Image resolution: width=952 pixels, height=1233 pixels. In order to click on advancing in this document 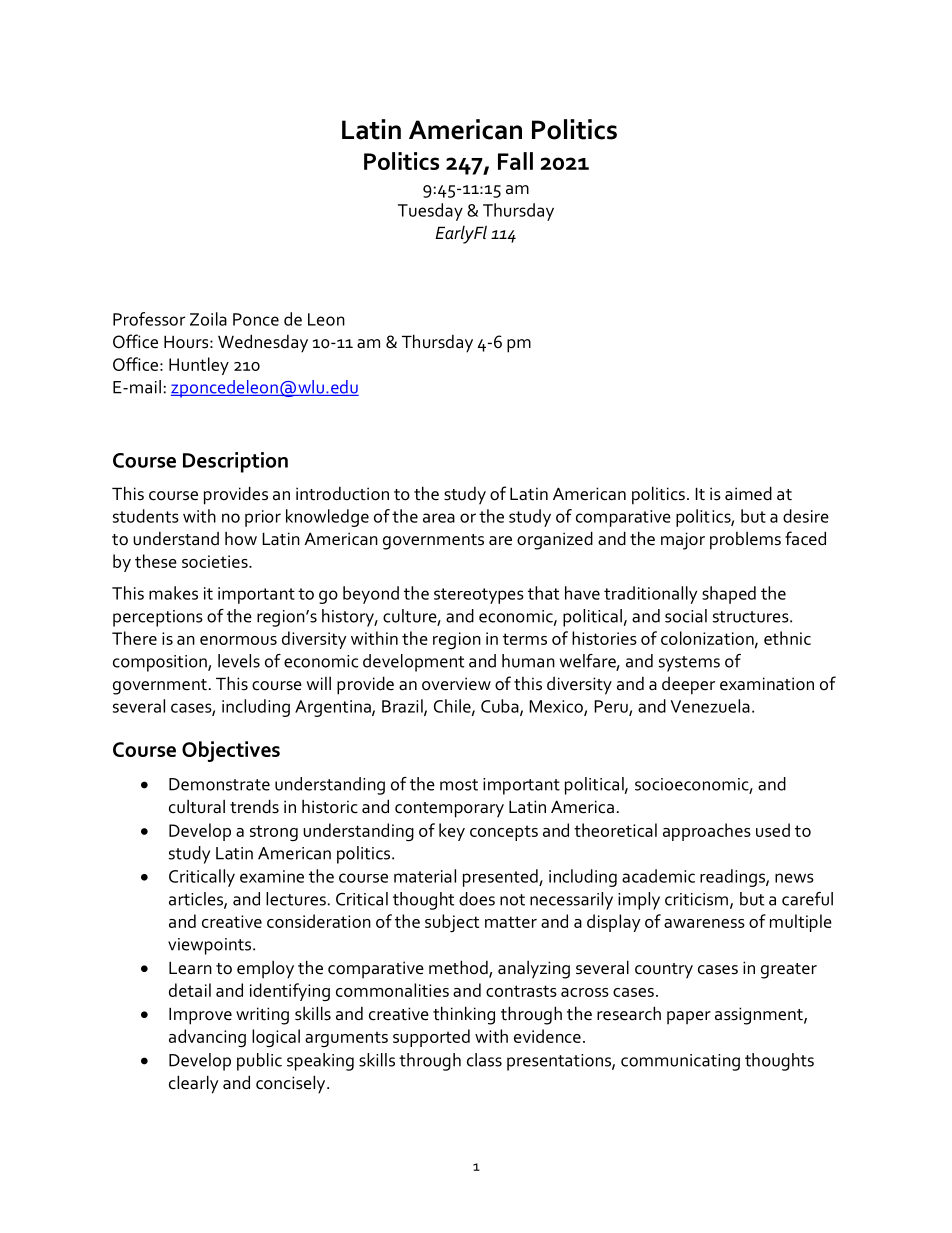, I will do `click(207, 1038)`.
